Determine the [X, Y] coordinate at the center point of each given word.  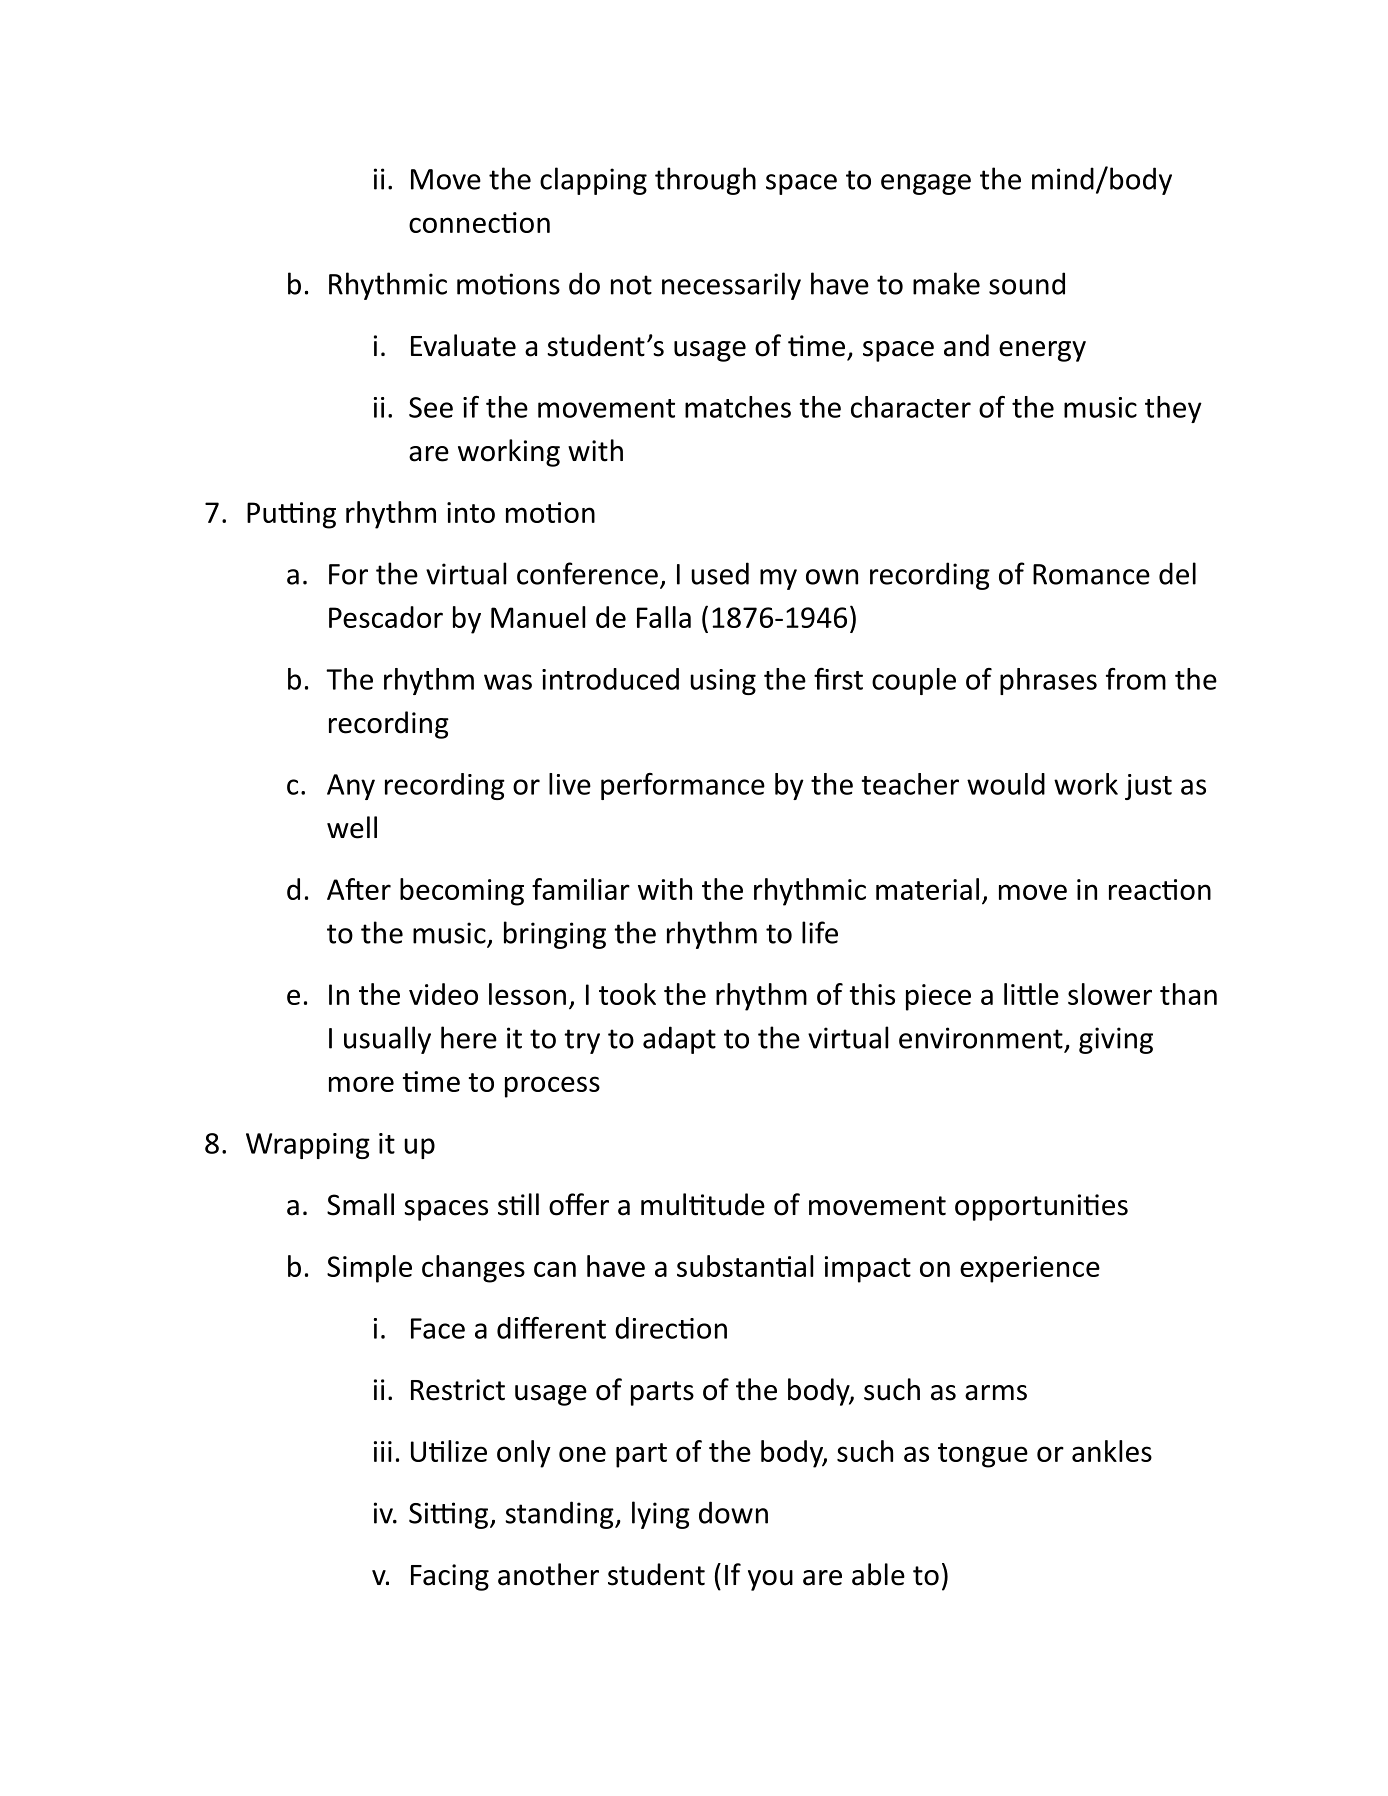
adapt [679, 1040]
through [705, 181]
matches [738, 407]
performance [683, 786]
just [1148, 787]
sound [1027, 283]
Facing [450, 1577]
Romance [1091, 574]
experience [1030, 1269]
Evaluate [463, 345]
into [471, 512]
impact [868, 1269]
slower [1110, 994]
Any [351, 787]
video [443, 994]
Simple [369, 1269]
